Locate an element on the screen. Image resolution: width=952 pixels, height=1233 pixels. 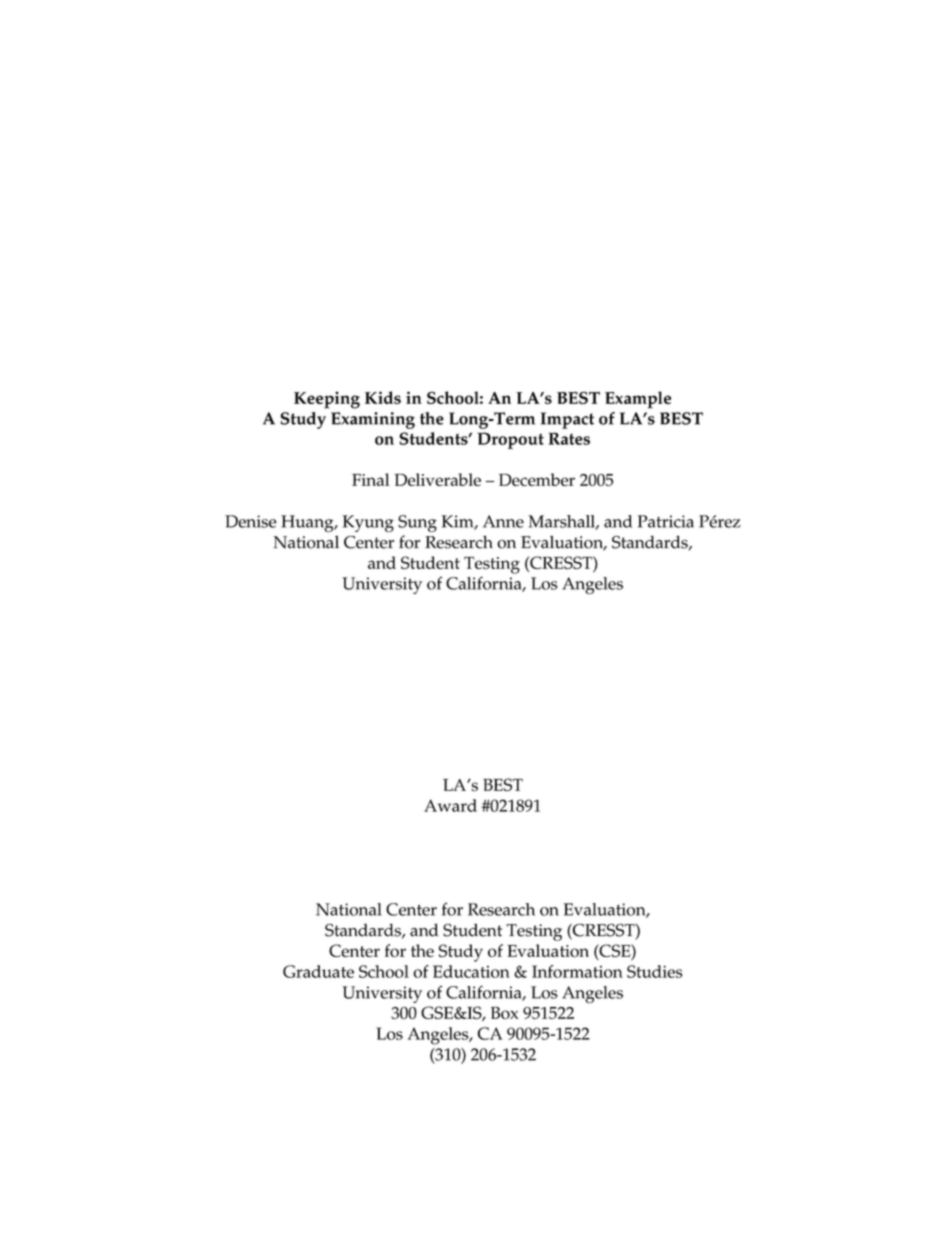
Graduate is located at coordinates (318, 971).
